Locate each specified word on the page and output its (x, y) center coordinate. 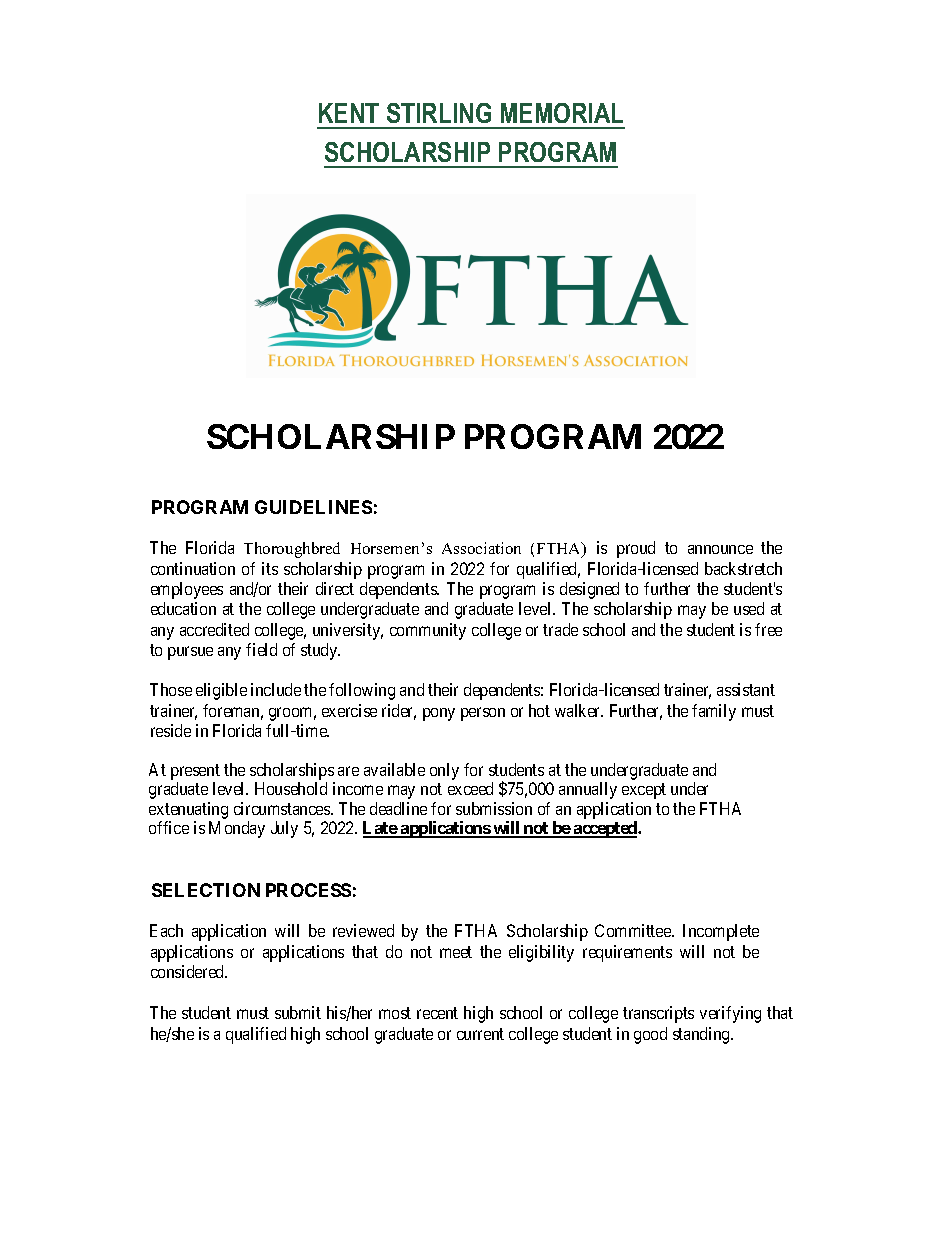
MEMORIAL (562, 113)
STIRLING (439, 113)
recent (437, 1013)
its (270, 568)
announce (720, 549)
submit (298, 1012)
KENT (349, 113)
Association (481, 548)
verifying (730, 1014)
